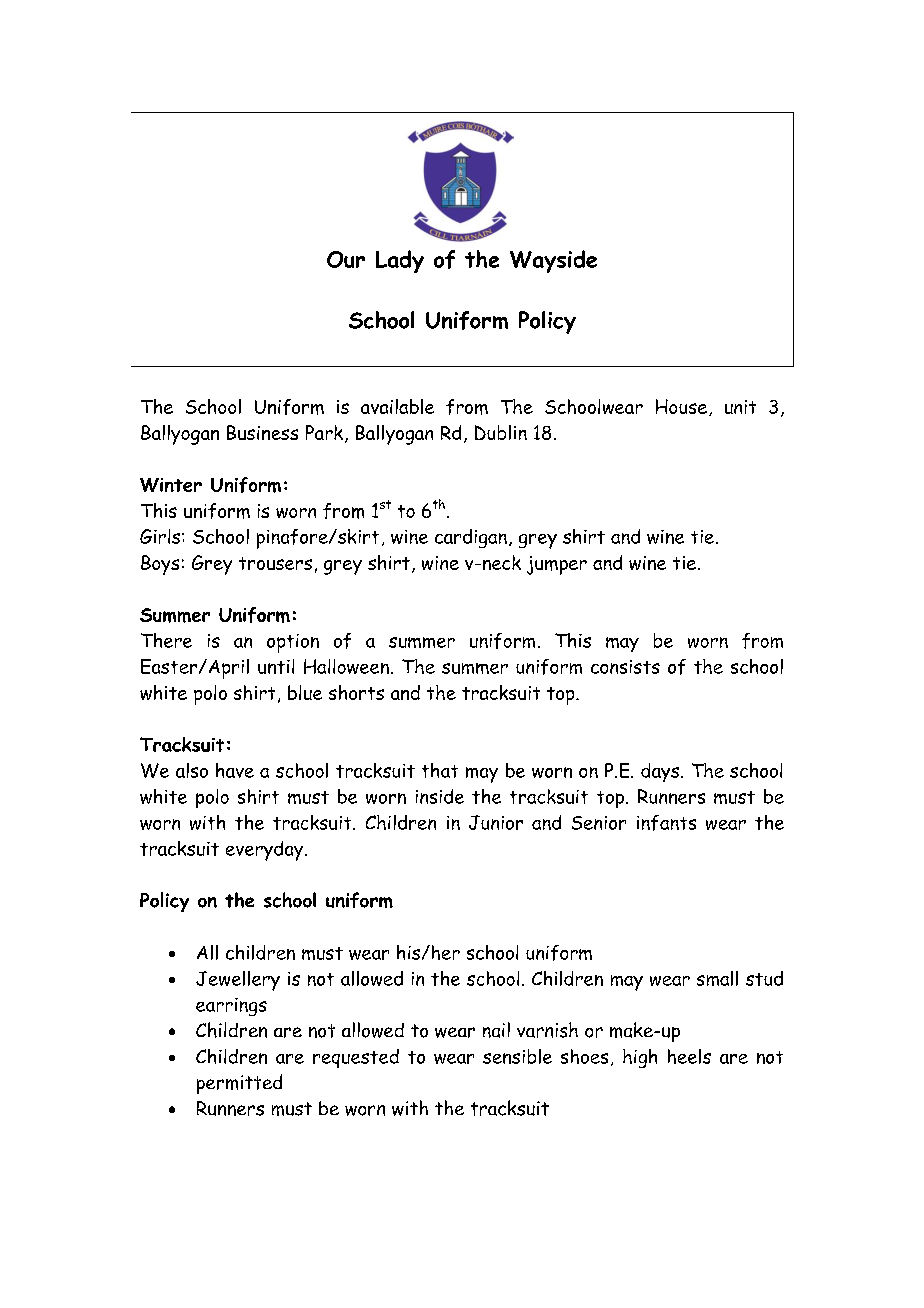 The width and height of the screenshot is (924, 1308). I want to click on infants, so click(666, 823).
